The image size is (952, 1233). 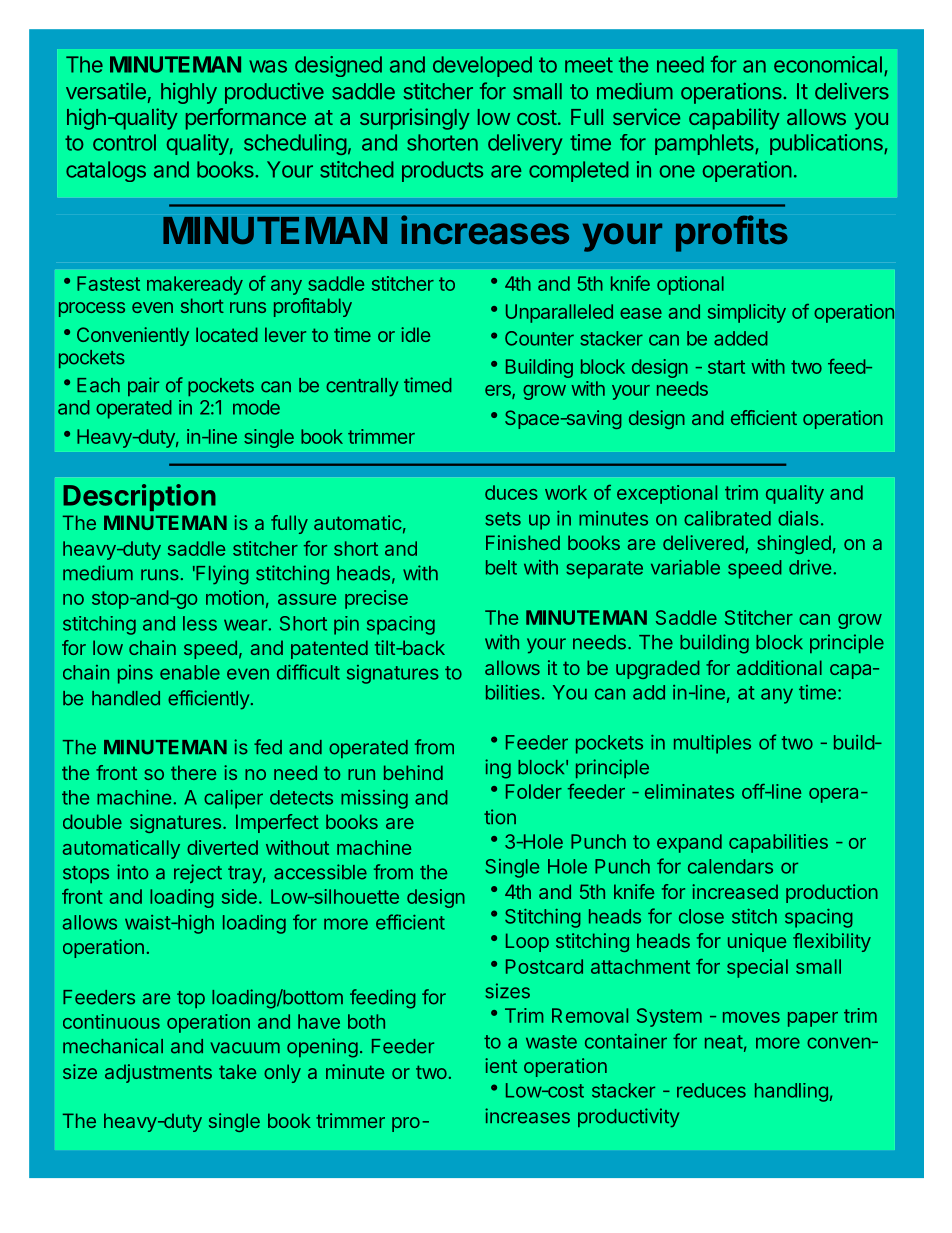 What do you see at coordinates (551, 1042) in the screenshot?
I see `waste` at bounding box center [551, 1042].
